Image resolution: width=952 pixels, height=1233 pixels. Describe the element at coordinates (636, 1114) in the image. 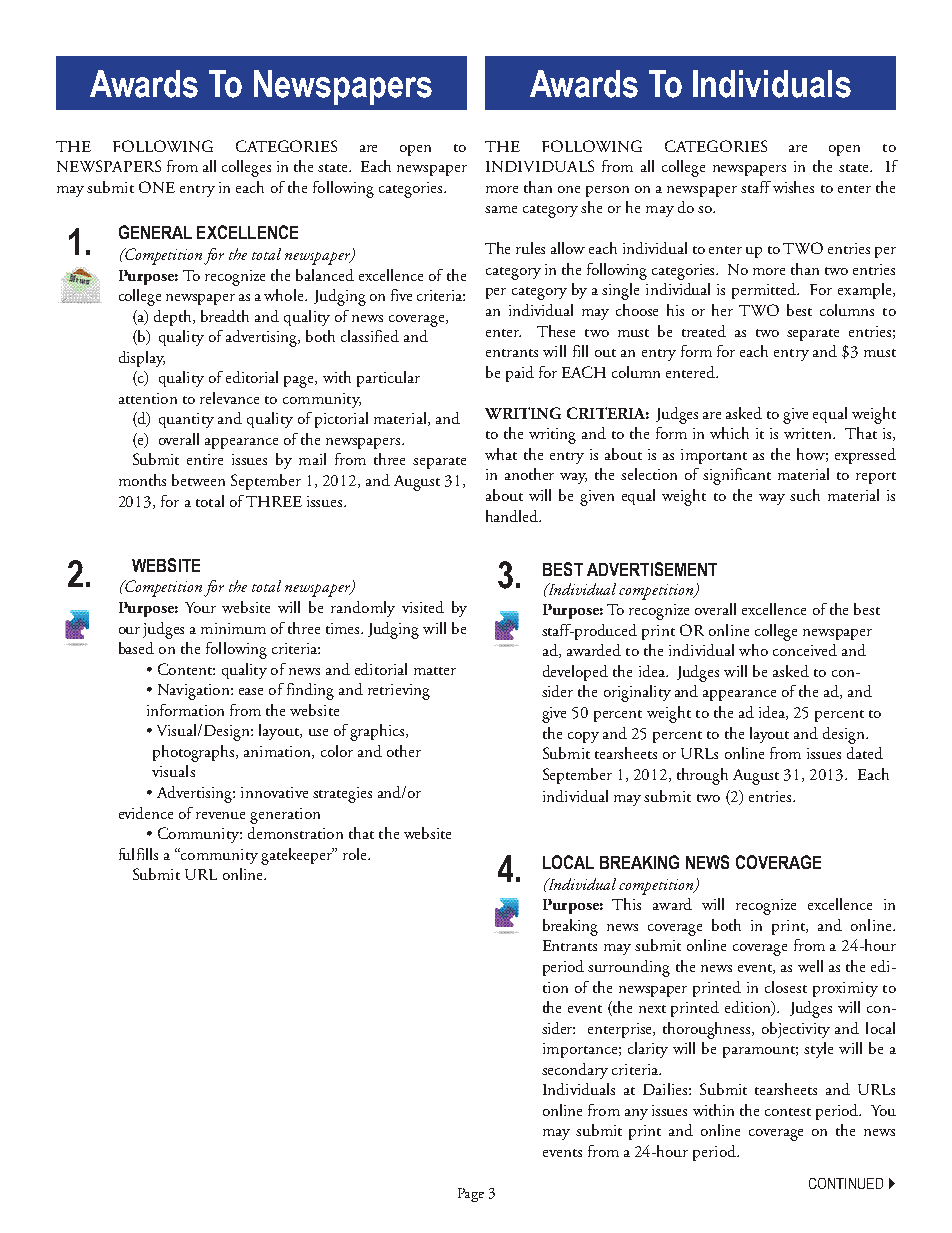

I see `any` at that location.
